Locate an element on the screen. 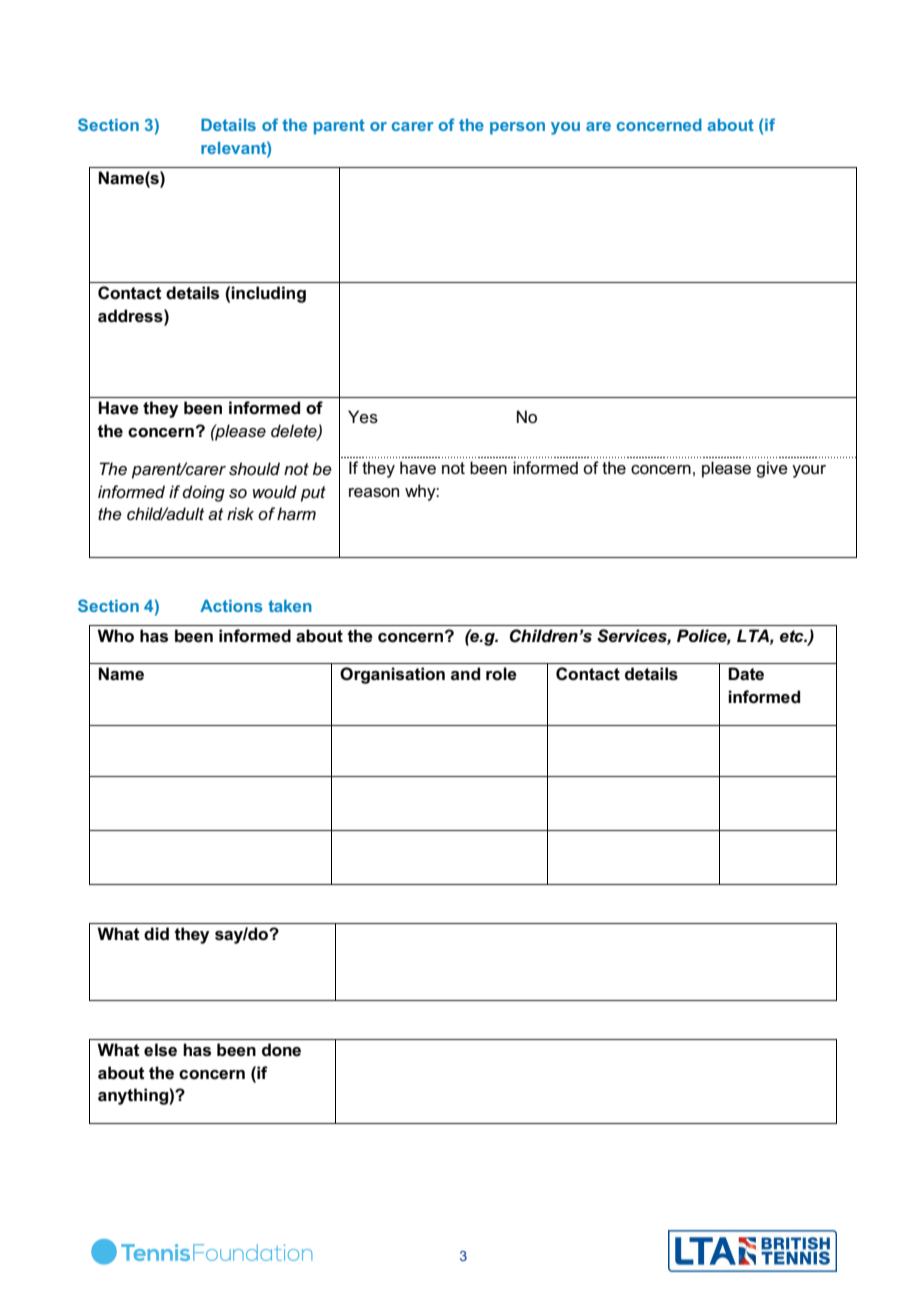 The height and width of the screenshot is (1308, 924). address is located at coordinates (131, 316).
